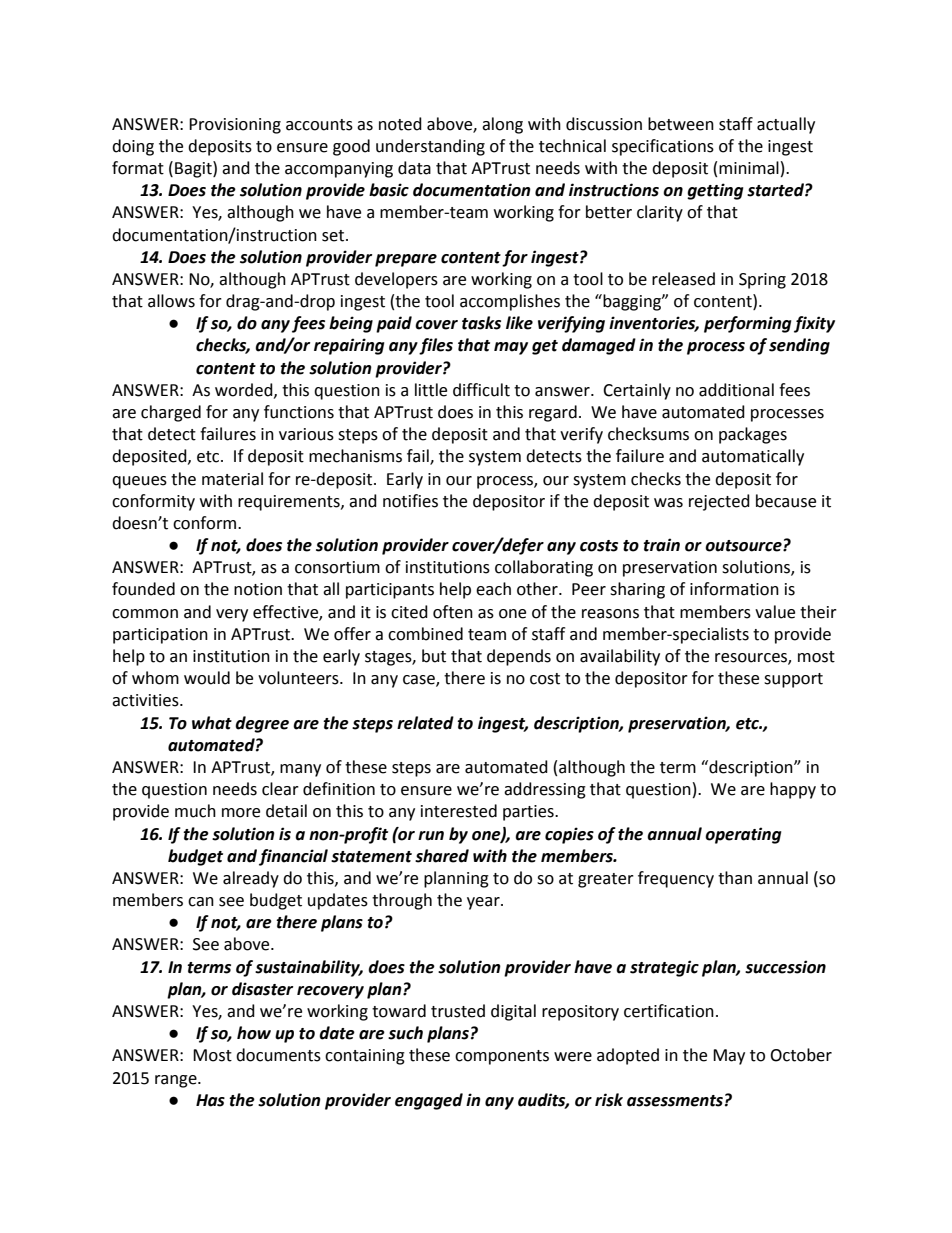 This image has width=952, height=1233. Describe the element at coordinates (410, 501) in the image. I see `notifies` at that location.
